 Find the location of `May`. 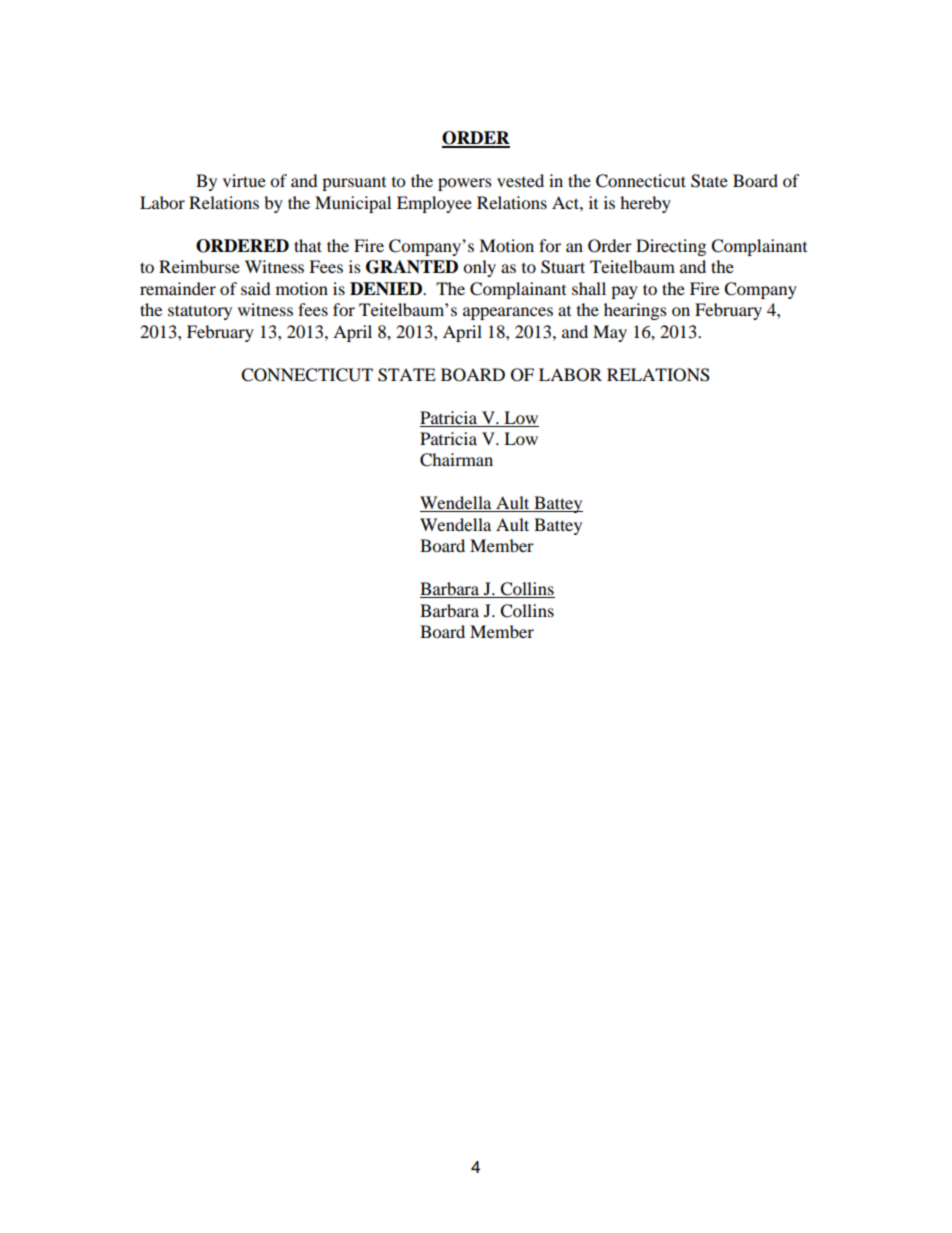

May is located at coordinates (610, 333).
